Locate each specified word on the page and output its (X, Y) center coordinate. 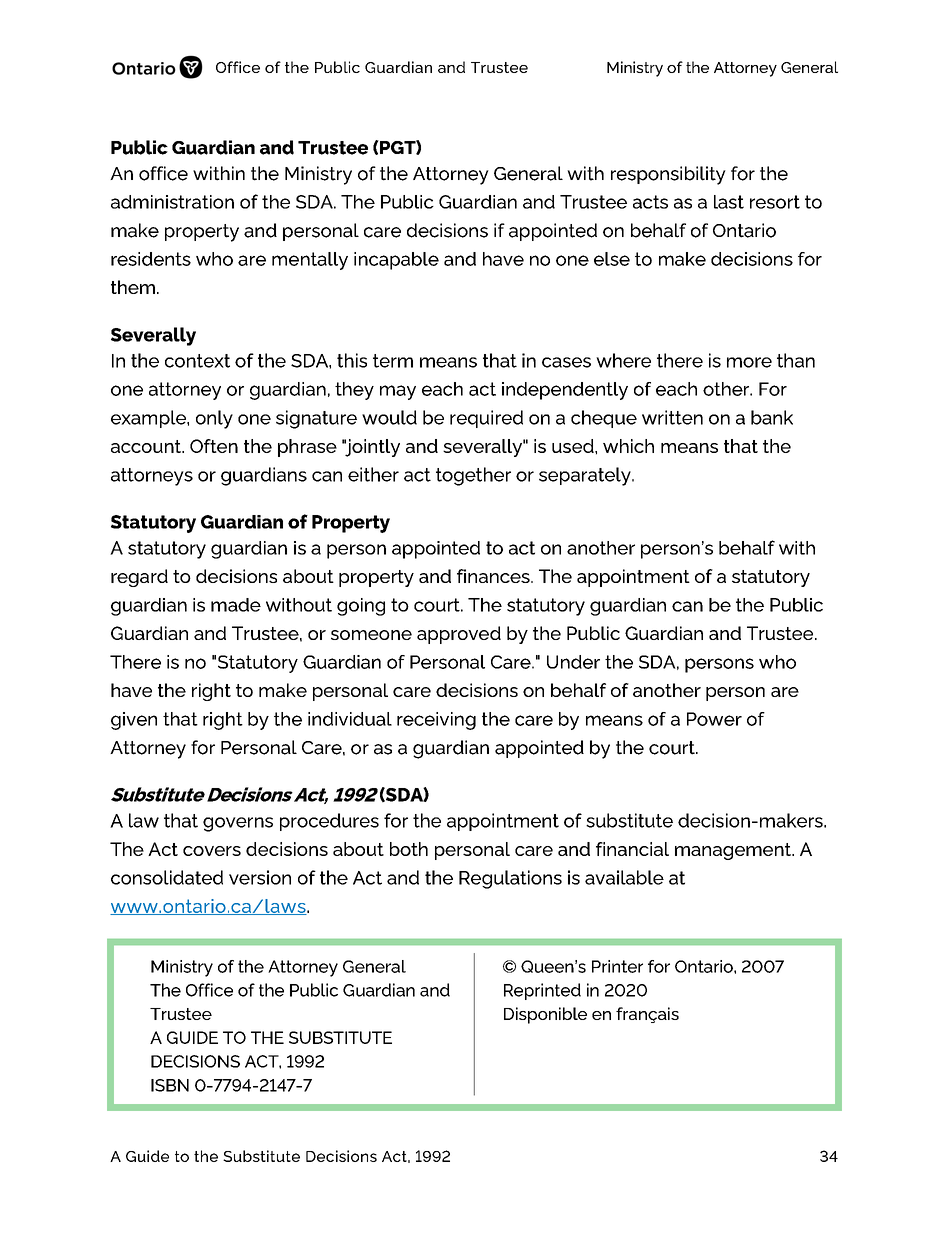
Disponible (545, 1015)
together (473, 476)
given (134, 721)
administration (172, 202)
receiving (436, 721)
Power (714, 719)
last (729, 202)
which (628, 446)
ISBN (170, 1085)
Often (214, 446)
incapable (396, 261)
